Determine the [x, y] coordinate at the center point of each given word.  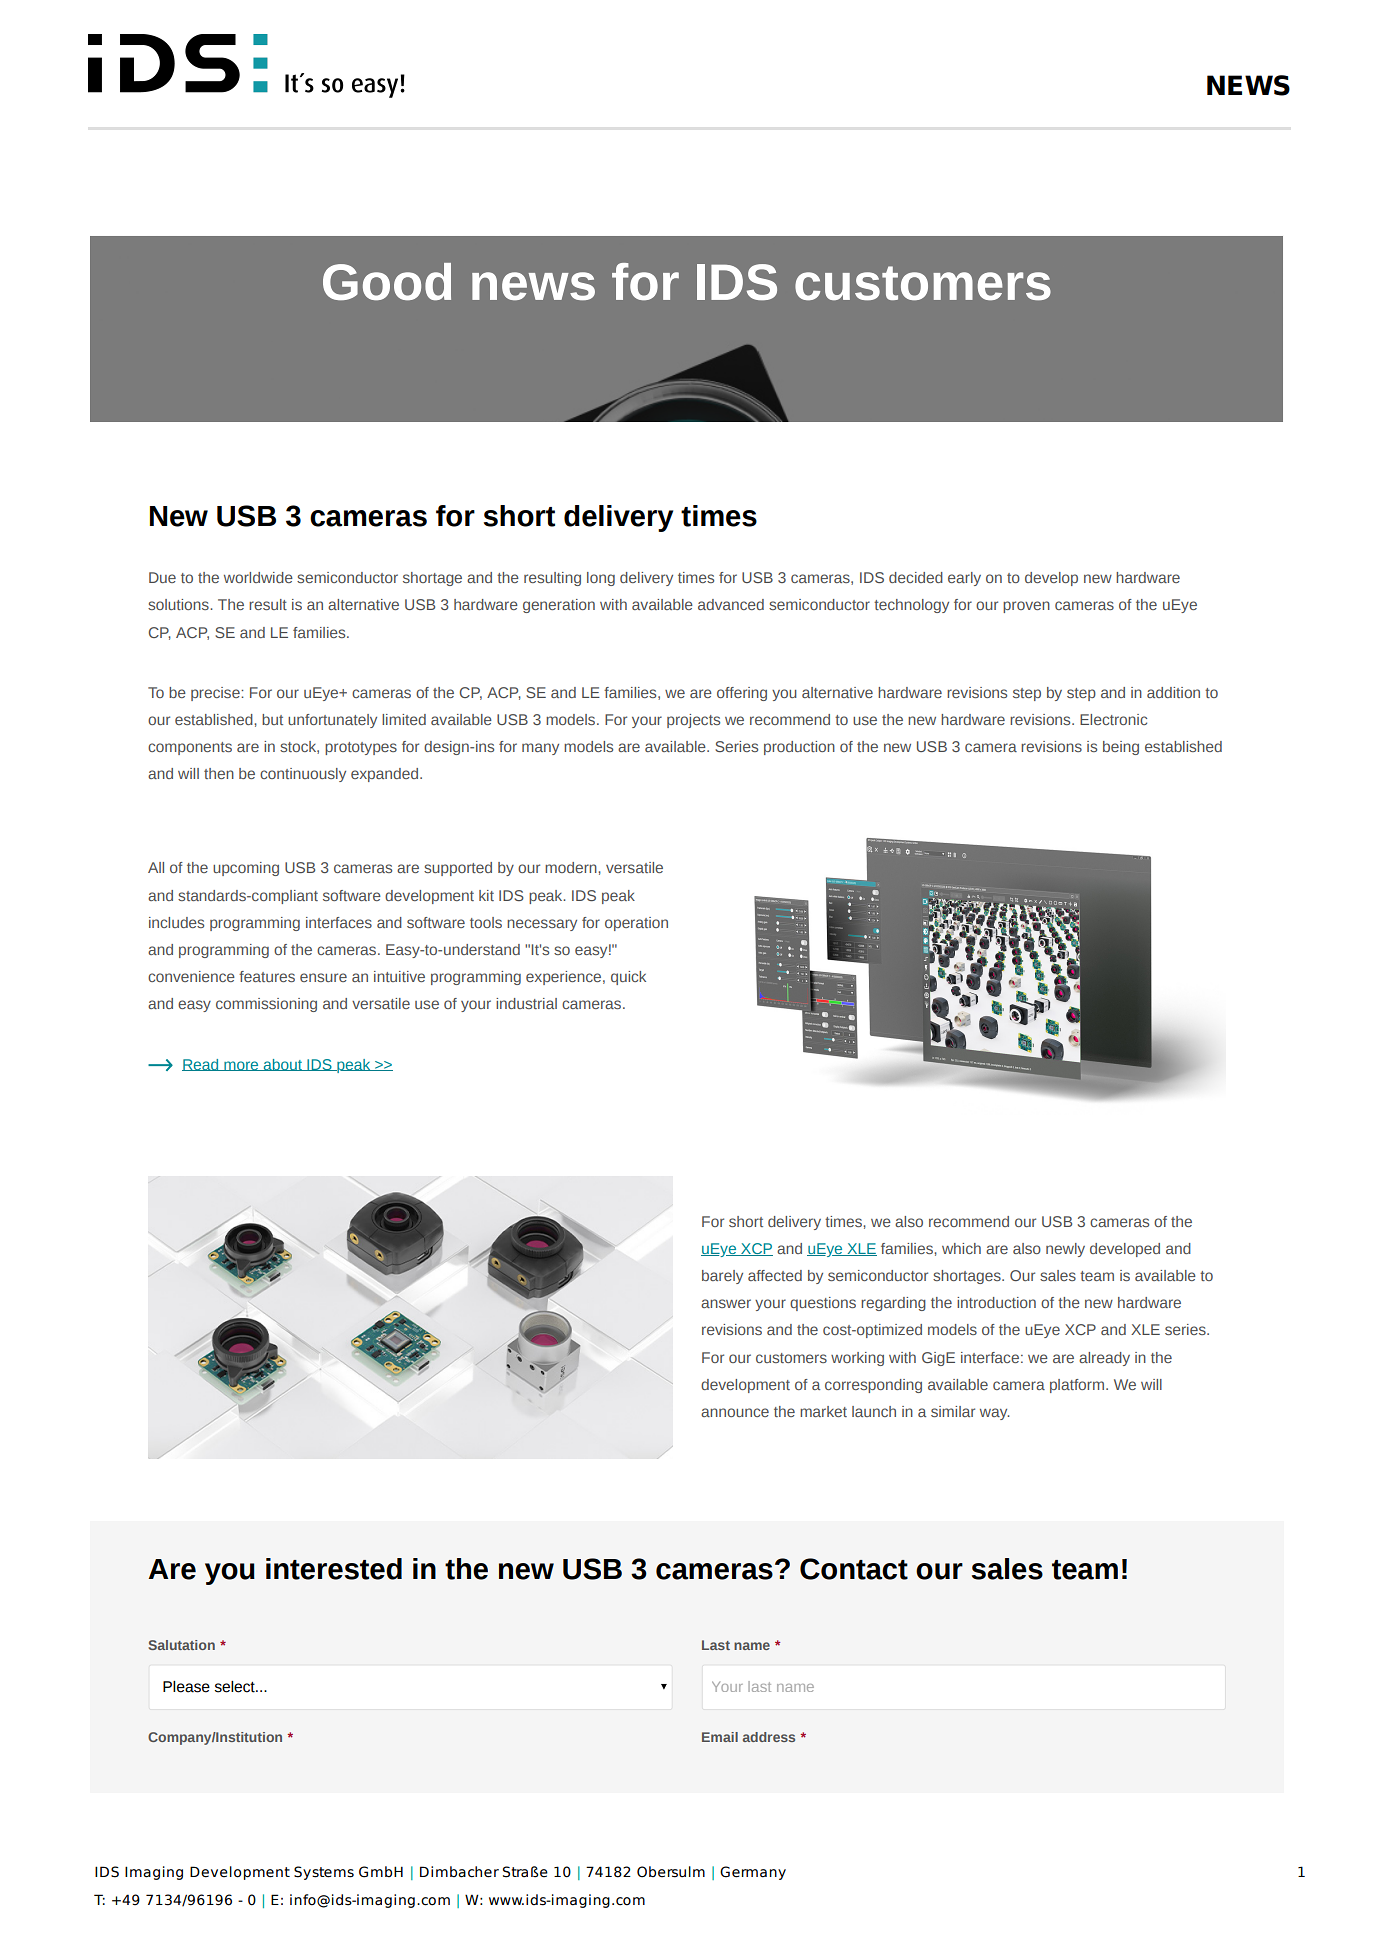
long [601, 579]
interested [334, 1569]
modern [572, 867]
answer [726, 1303]
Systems [324, 1873]
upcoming [246, 869]
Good [387, 282]
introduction [996, 1302]
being [1121, 748]
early [964, 579]
